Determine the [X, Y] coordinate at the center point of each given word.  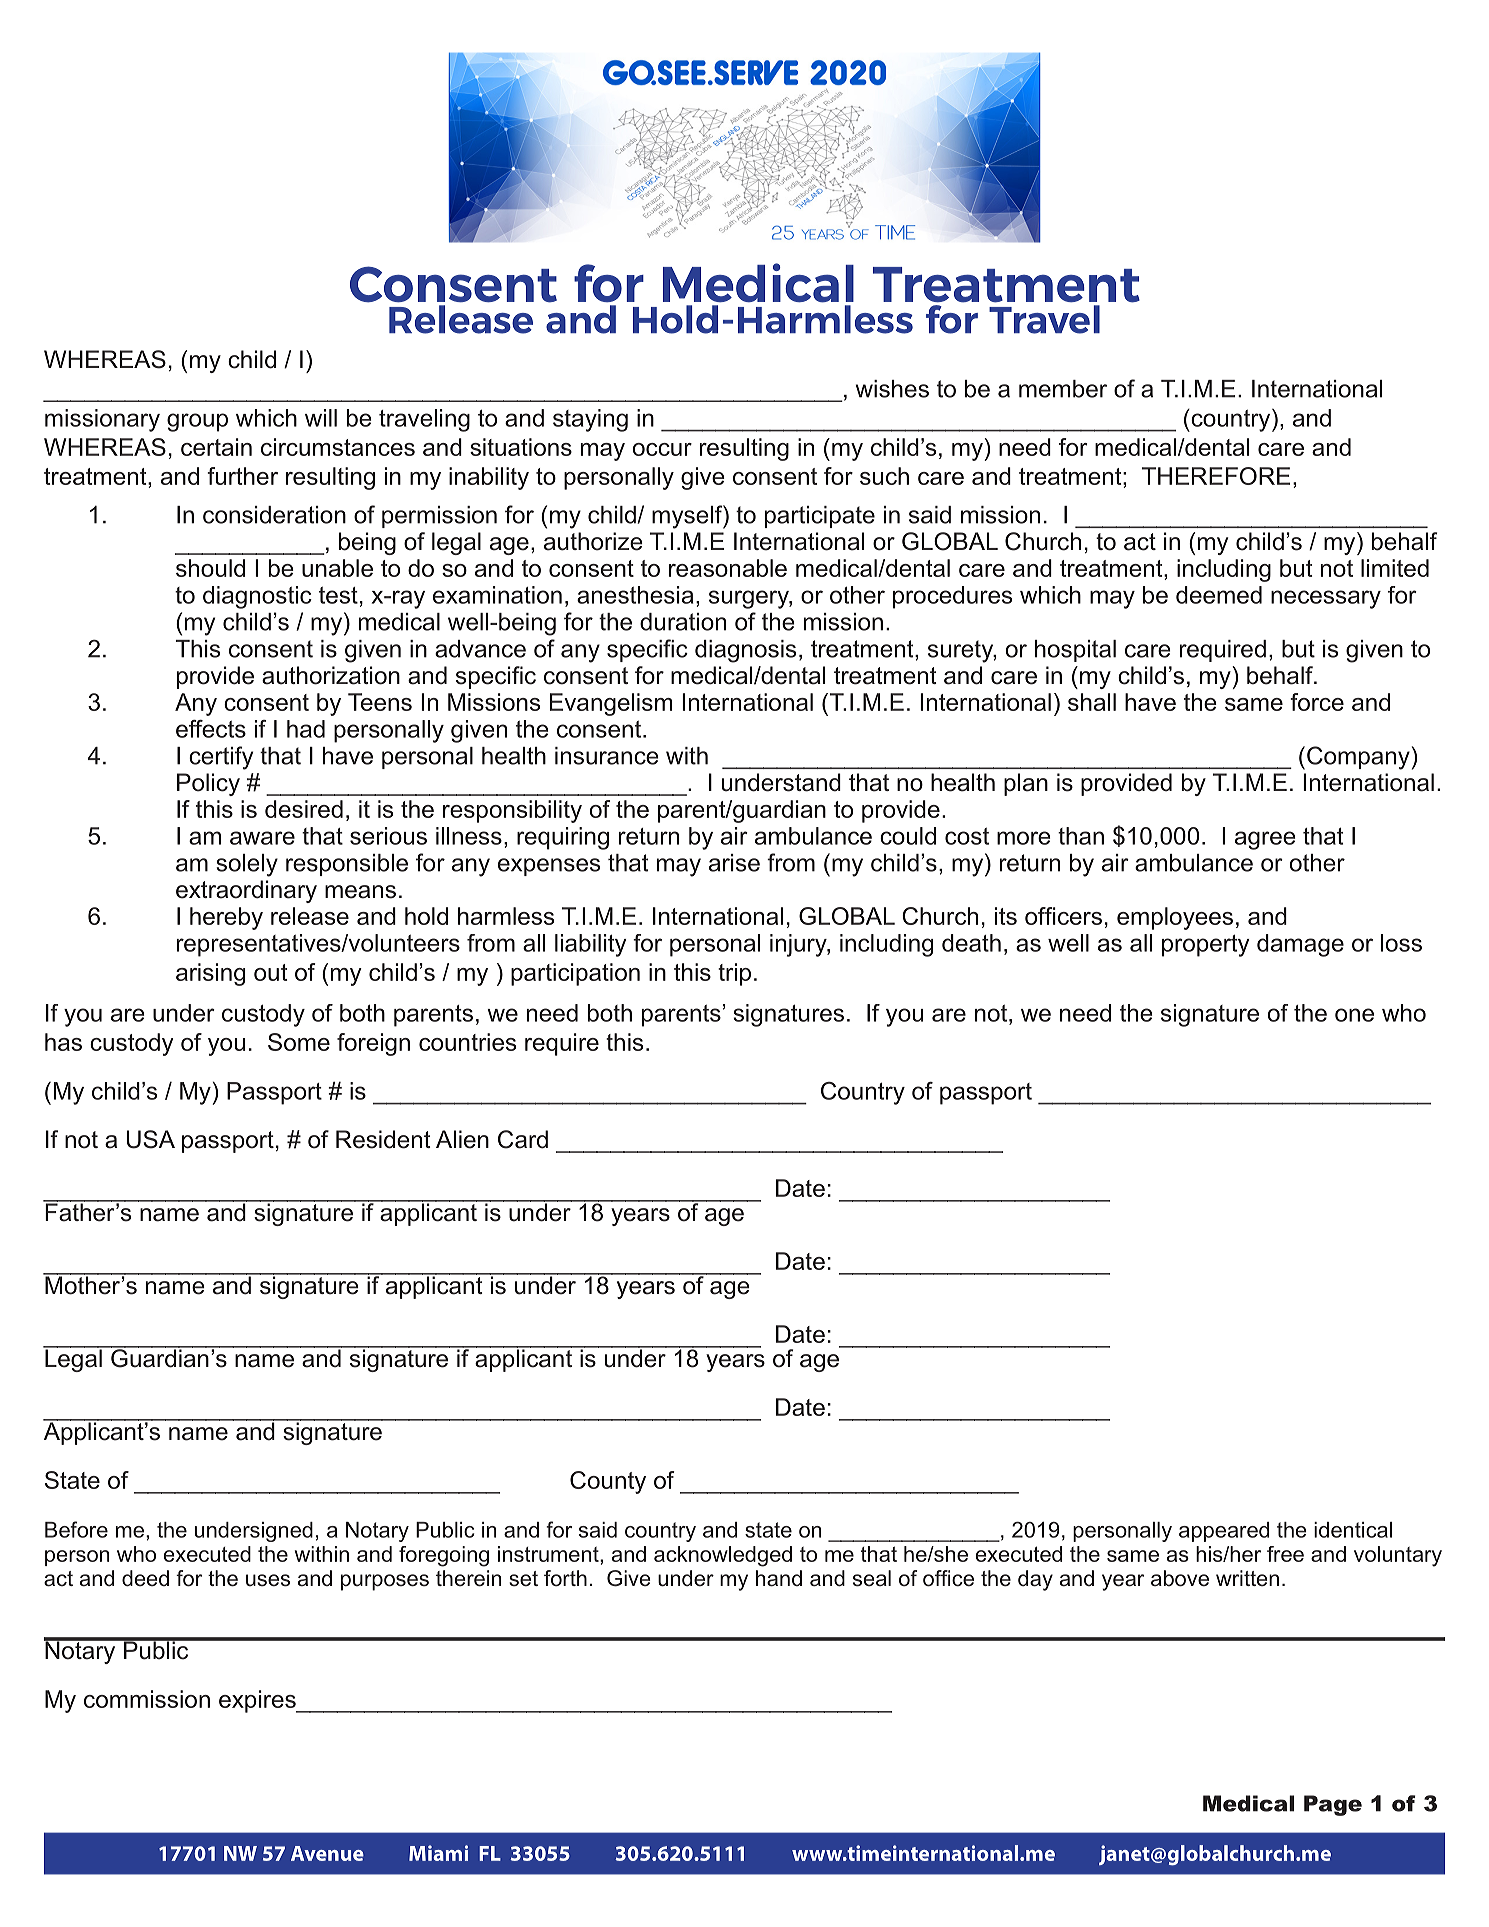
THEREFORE [1216, 476]
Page [1333, 1805]
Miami [438, 1853]
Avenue [327, 1853]
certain [216, 447]
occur [662, 449]
